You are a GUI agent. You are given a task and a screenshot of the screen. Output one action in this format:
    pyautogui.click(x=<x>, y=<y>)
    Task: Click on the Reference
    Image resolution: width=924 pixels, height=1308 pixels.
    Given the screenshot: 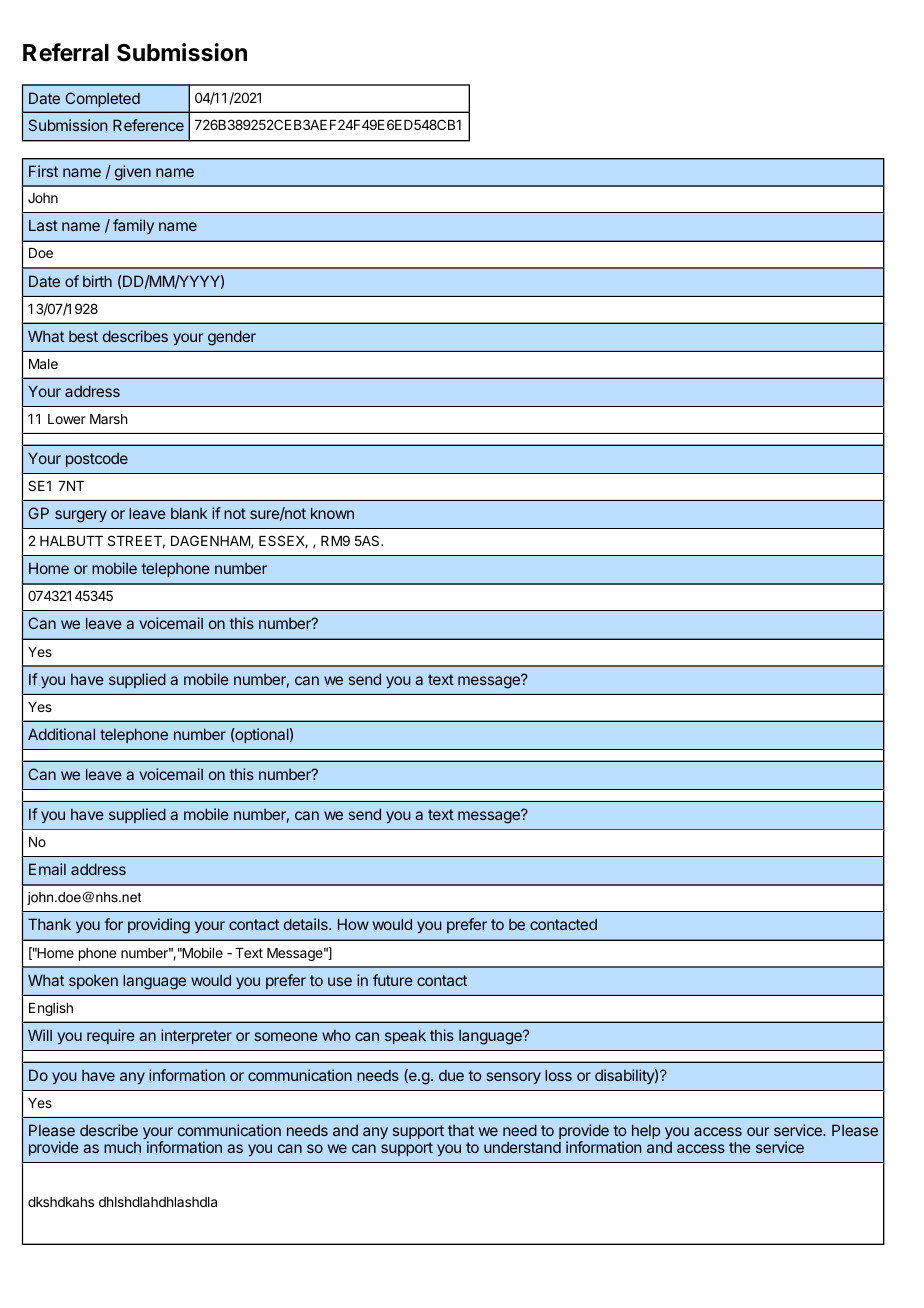 What is the action you would take?
    pyautogui.click(x=148, y=125)
